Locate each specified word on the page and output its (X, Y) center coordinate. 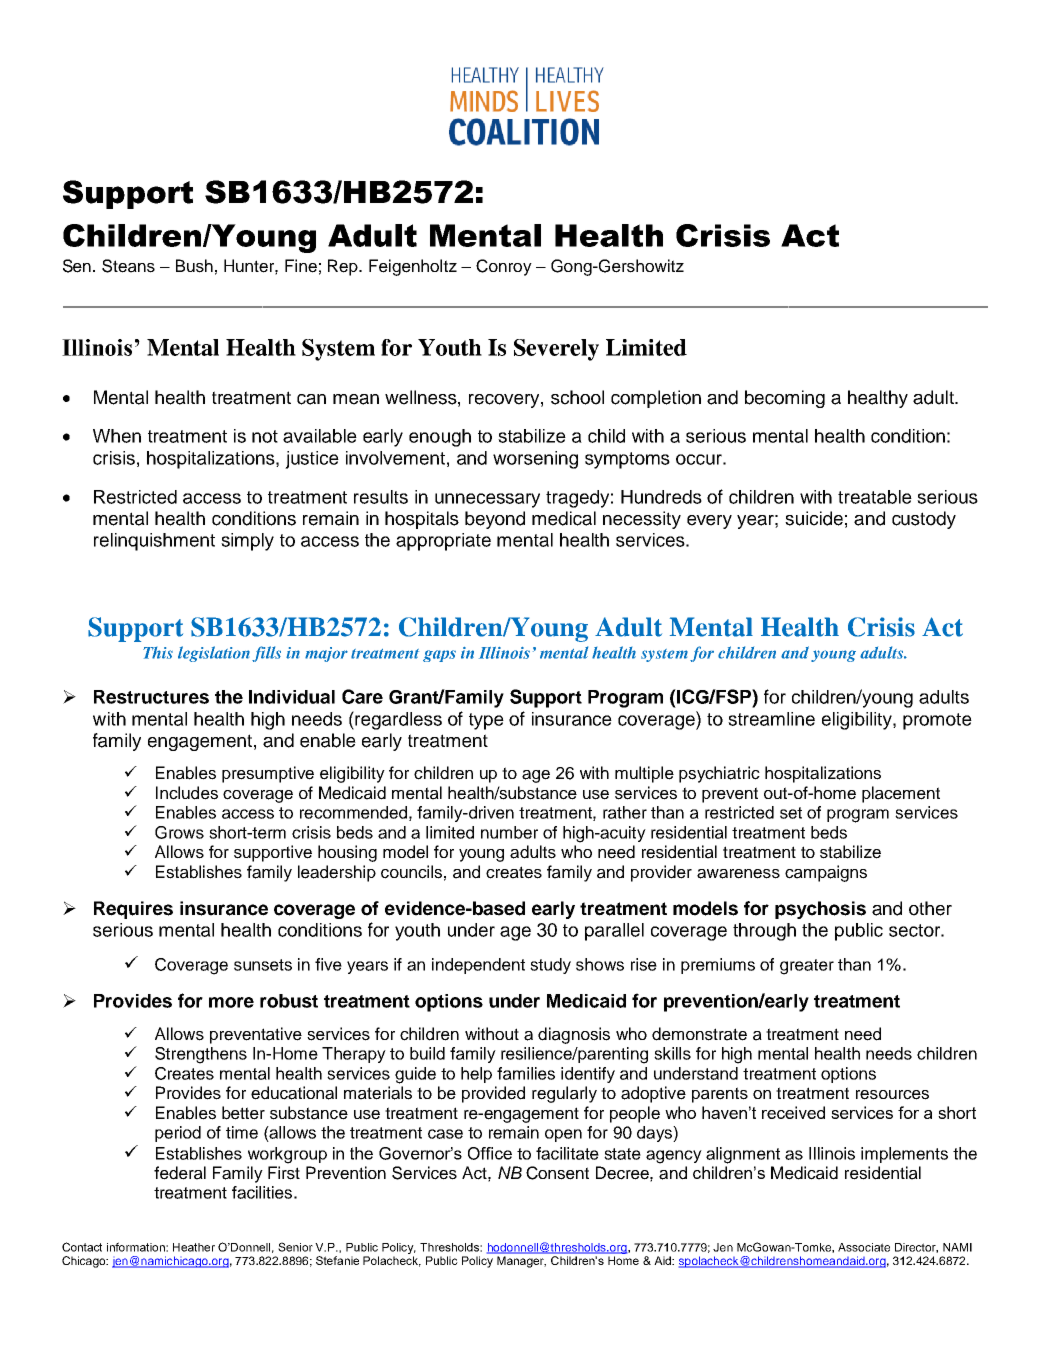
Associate (864, 1247)
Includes (187, 793)
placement (901, 794)
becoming (785, 399)
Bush (194, 266)
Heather (194, 1247)
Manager (521, 1262)
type (486, 721)
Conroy (504, 267)
